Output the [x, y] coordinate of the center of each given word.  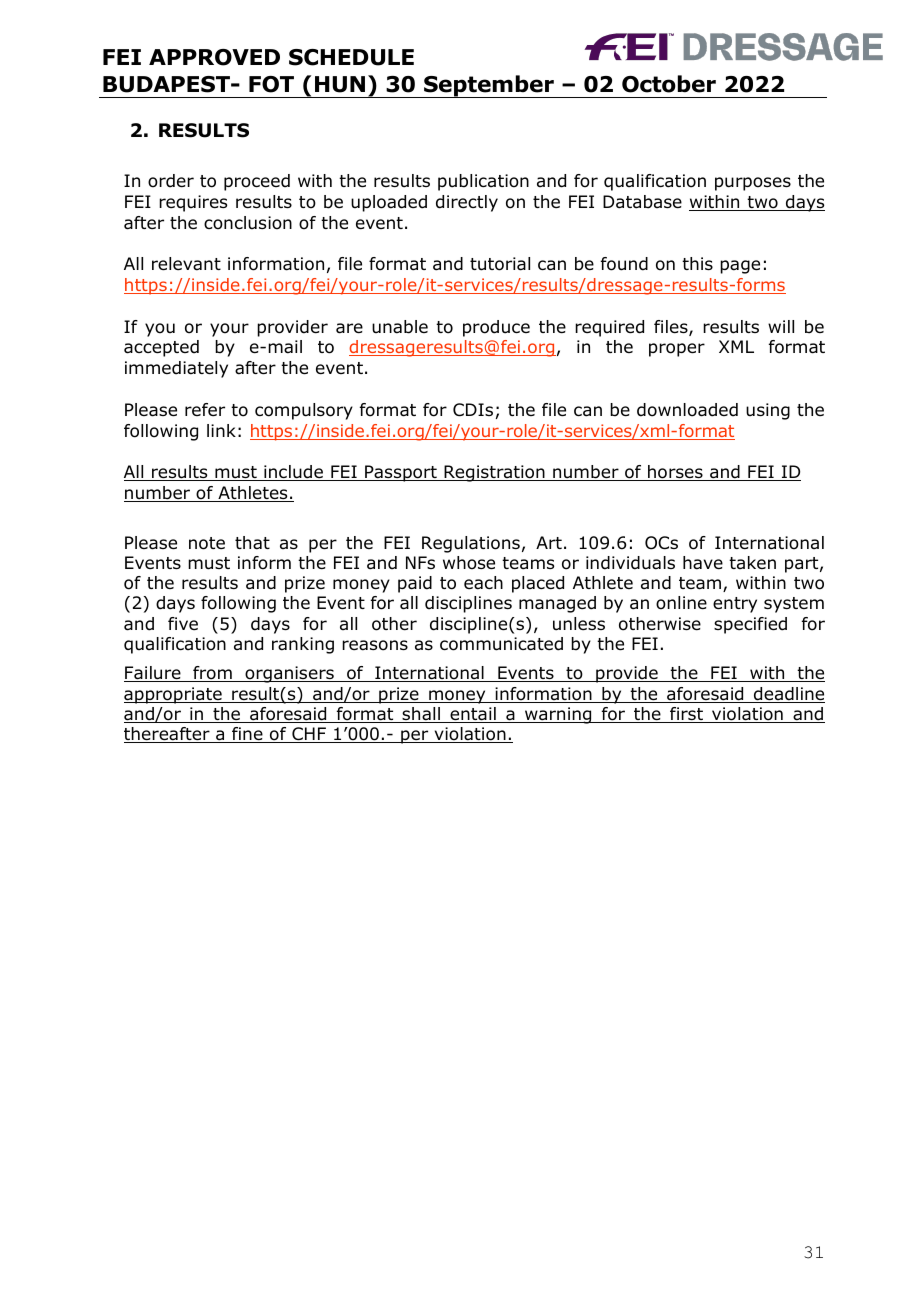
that [252, 543]
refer [205, 409]
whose [469, 563]
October [669, 84]
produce [496, 328]
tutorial [500, 264]
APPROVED [214, 57]
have [703, 563]
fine [247, 735]
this [697, 263]
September [489, 86]
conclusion [248, 223]
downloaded [687, 410]
